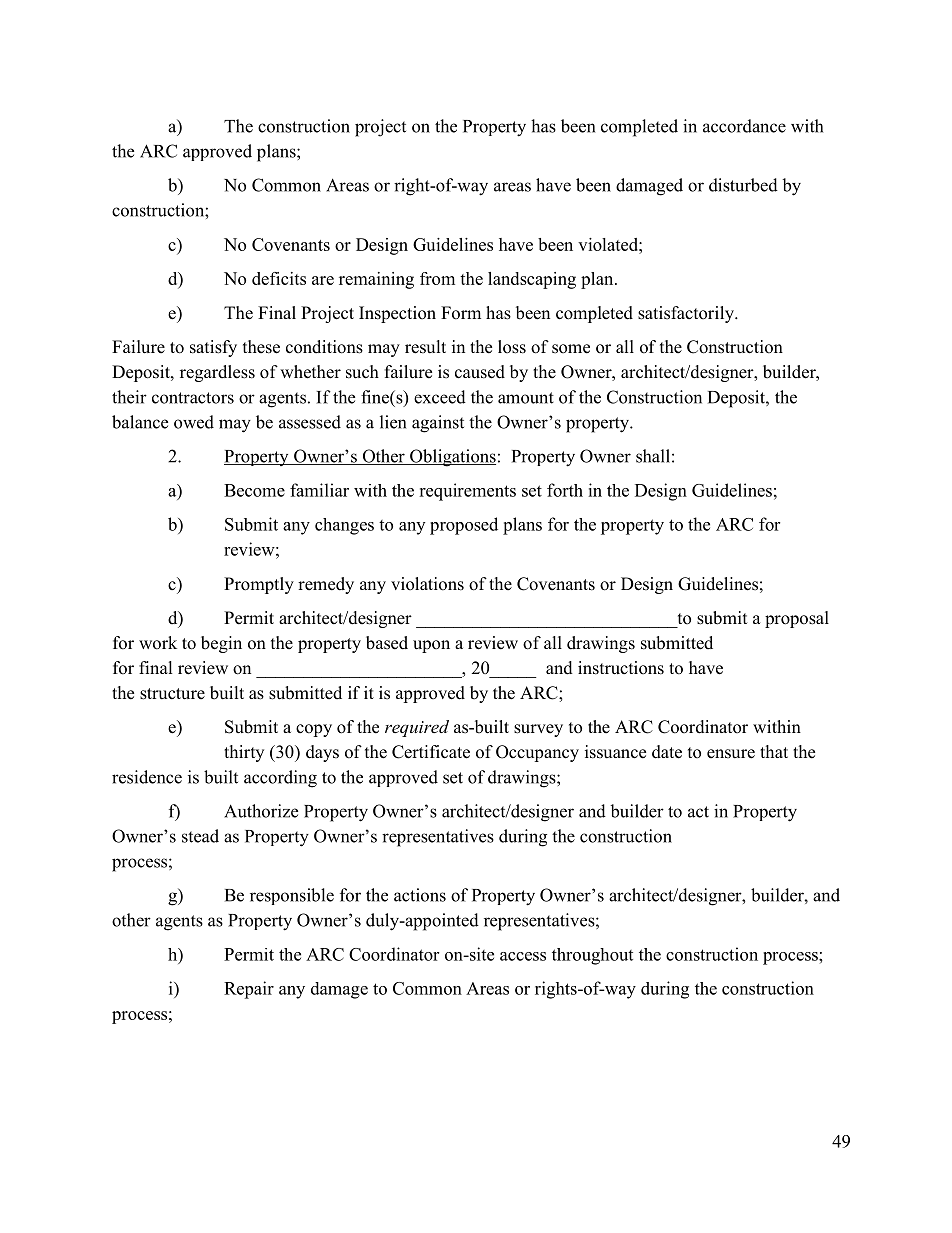  Describe the element at coordinates (437, 278) in the screenshot. I see `from` at that location.
